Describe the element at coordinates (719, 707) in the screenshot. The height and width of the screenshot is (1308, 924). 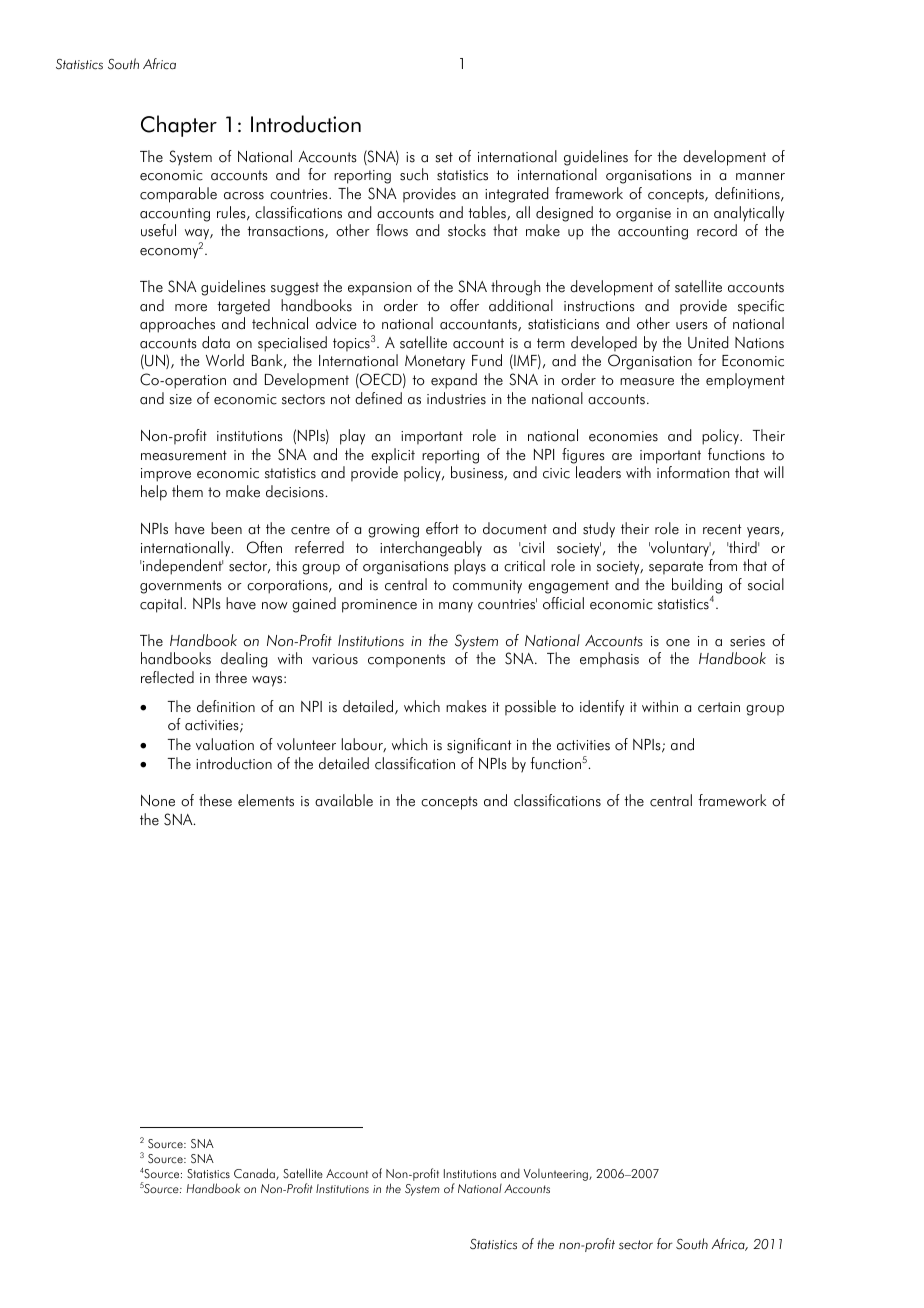
I see `certain` at that location.
